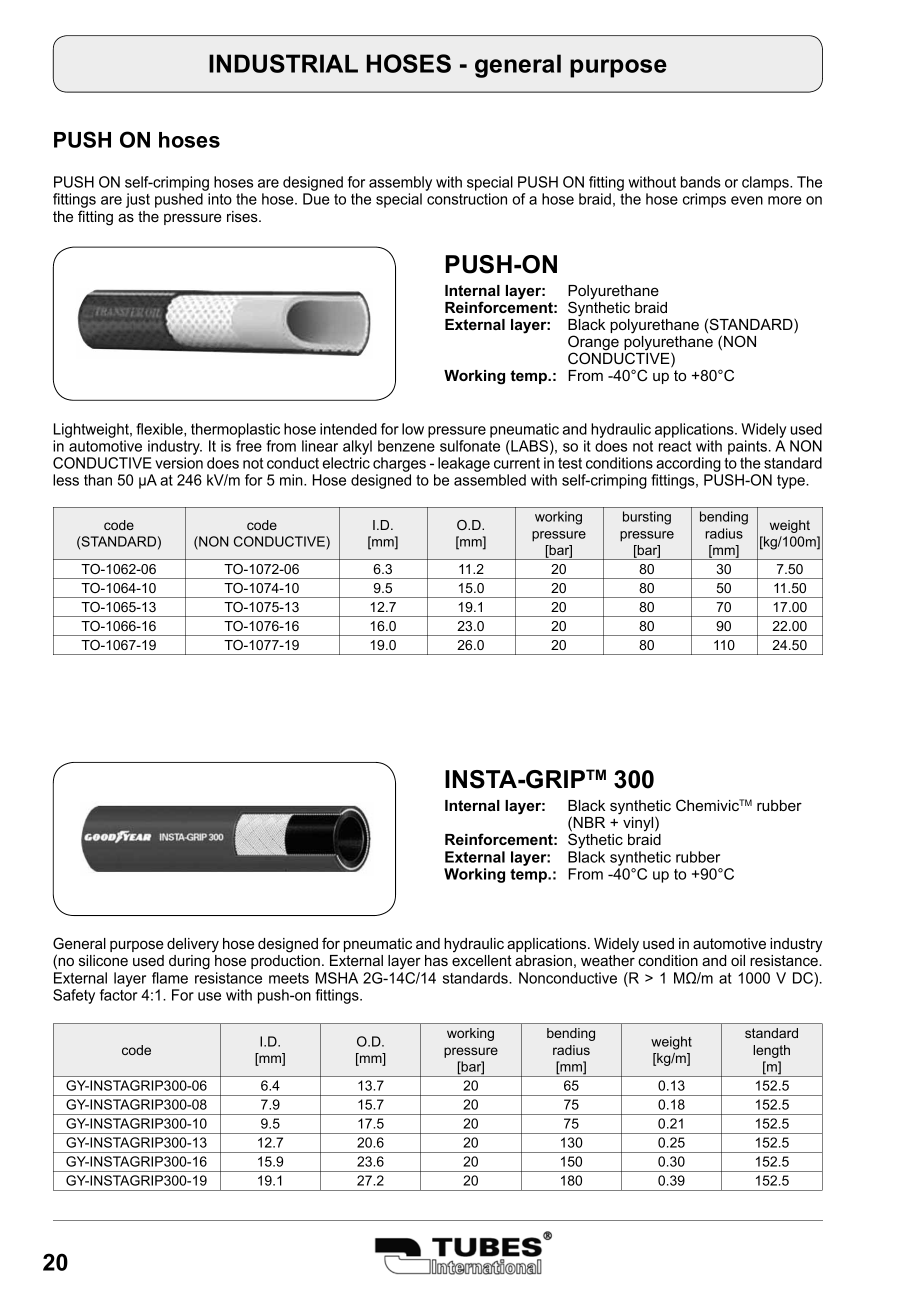 The width and height of the screenshot is (924, 1308). I want to click on factor, so click(118, 995).
